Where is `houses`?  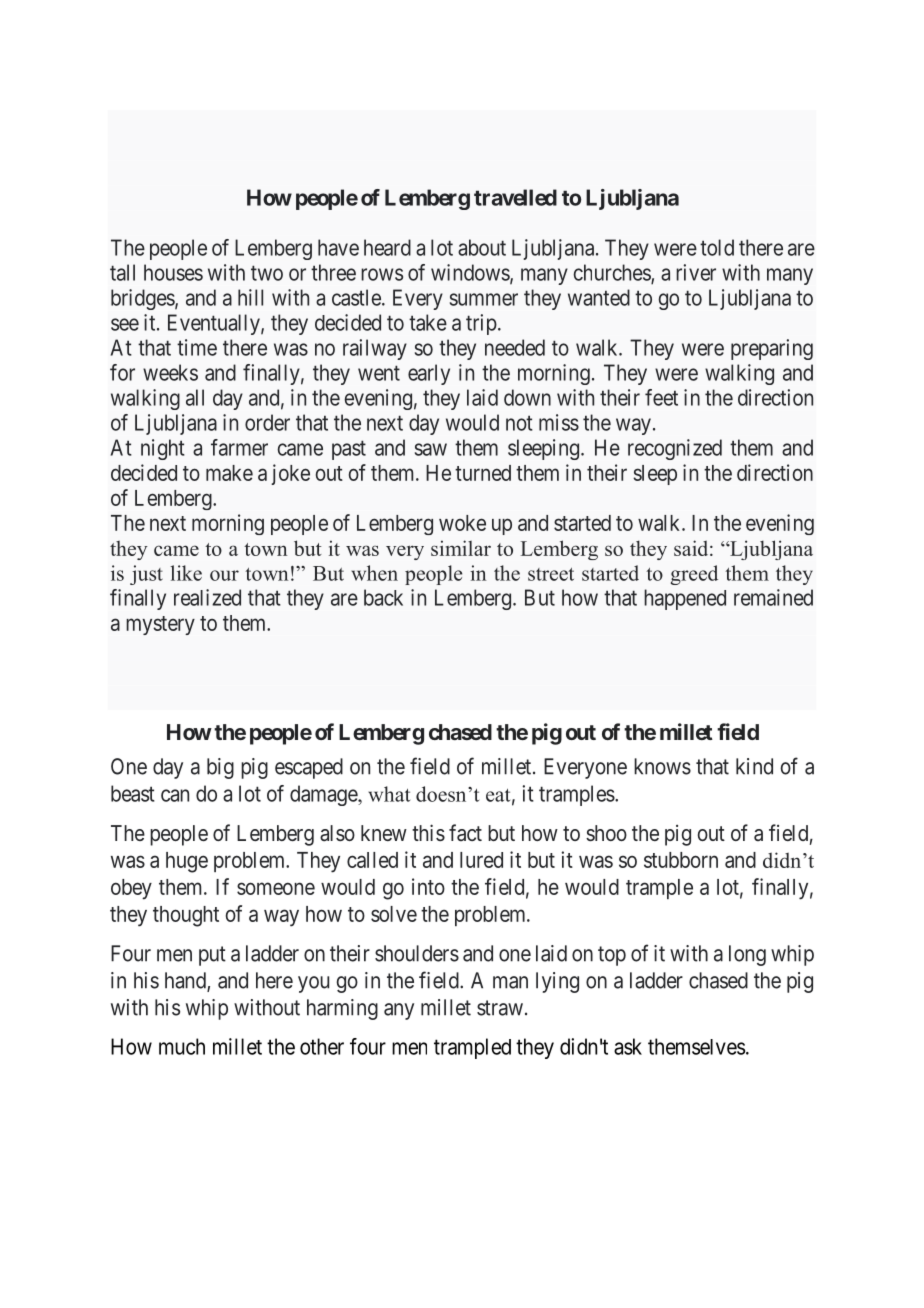 houses is located at coordinates (173, 272).
